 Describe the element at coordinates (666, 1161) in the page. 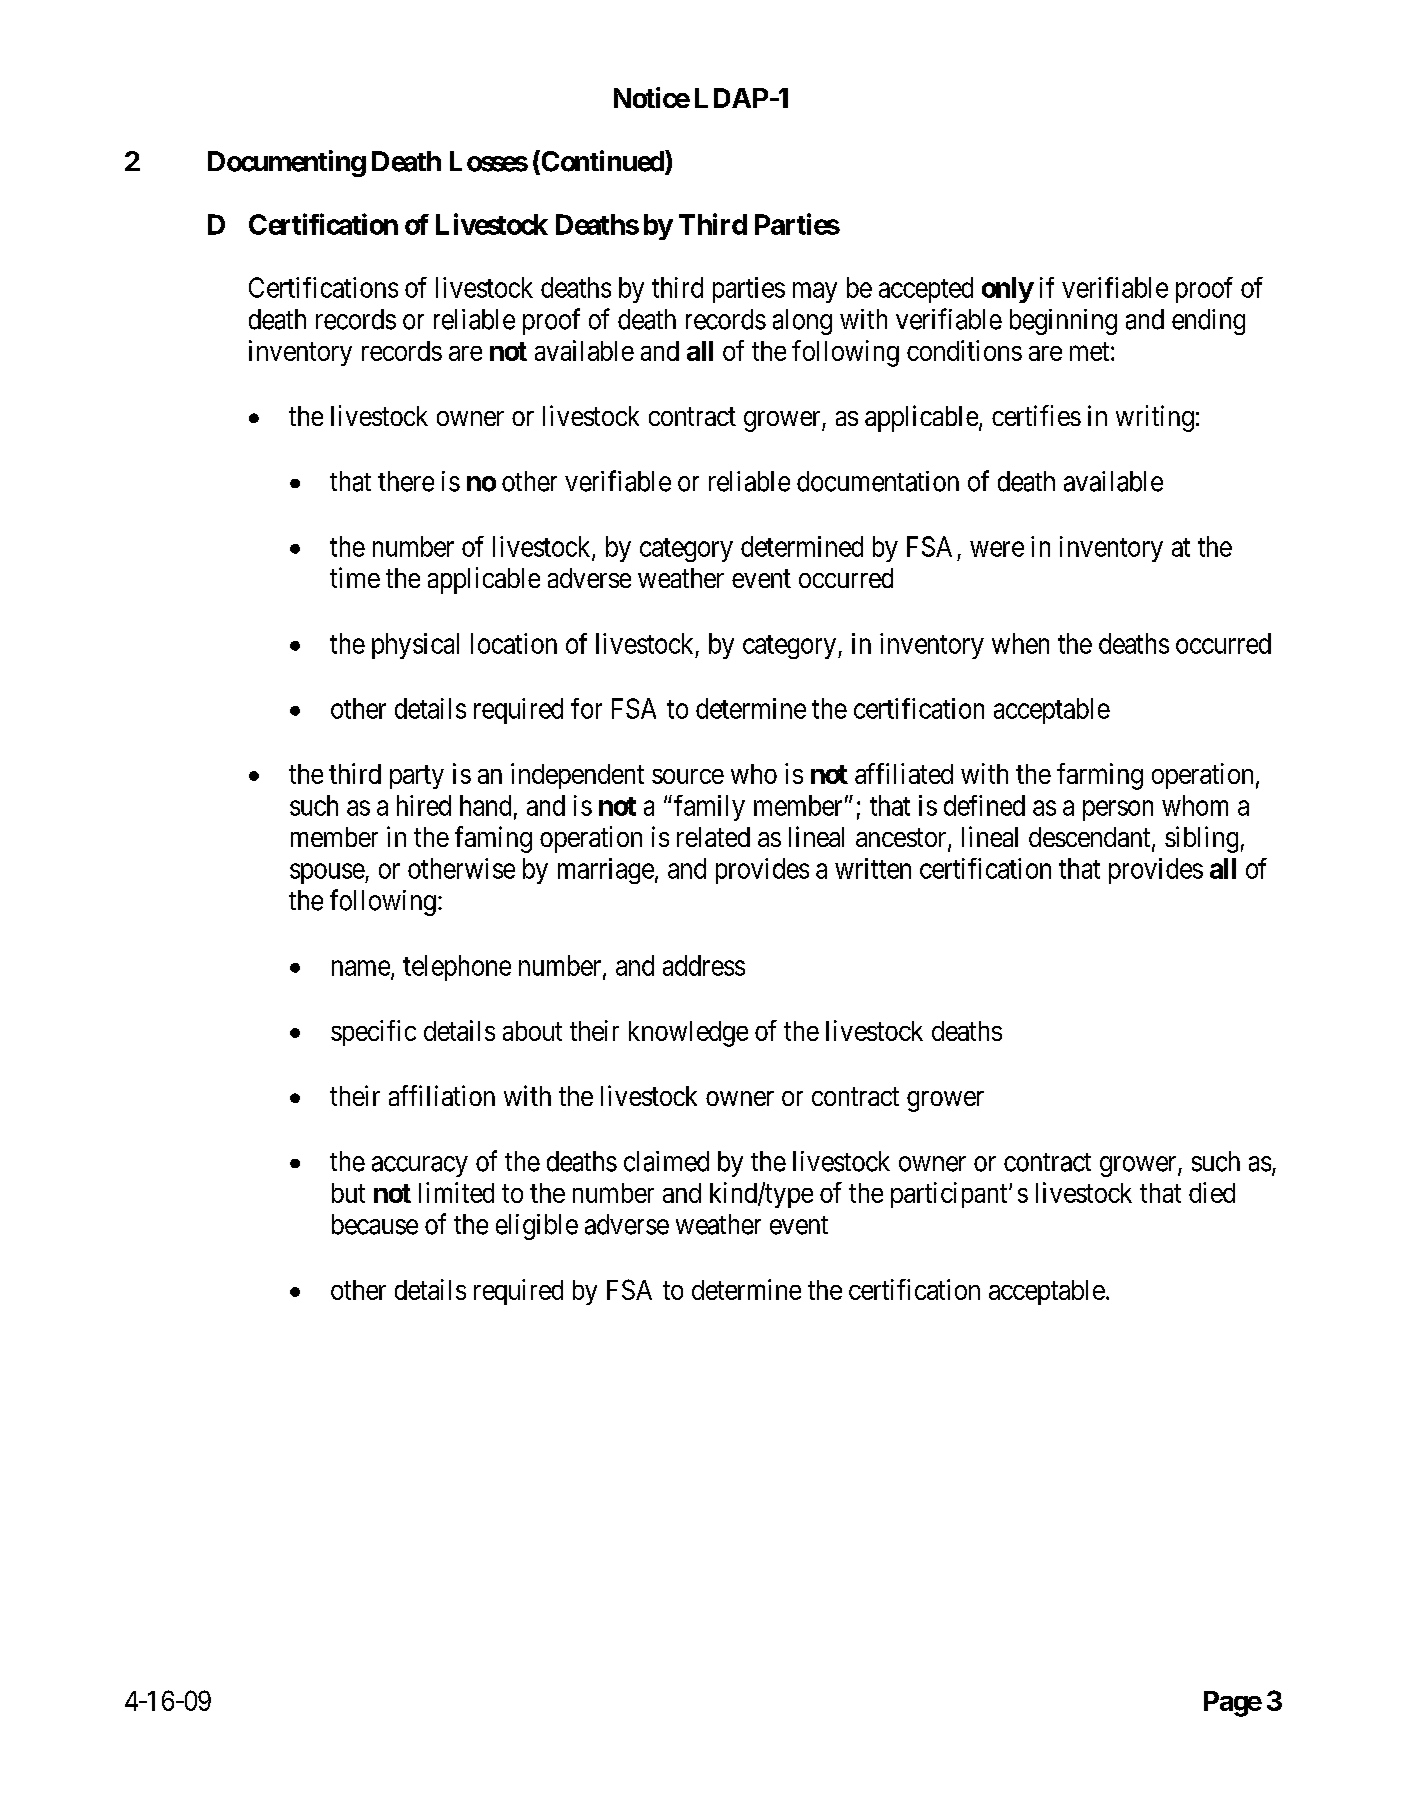

I see `claimed` at that location.
